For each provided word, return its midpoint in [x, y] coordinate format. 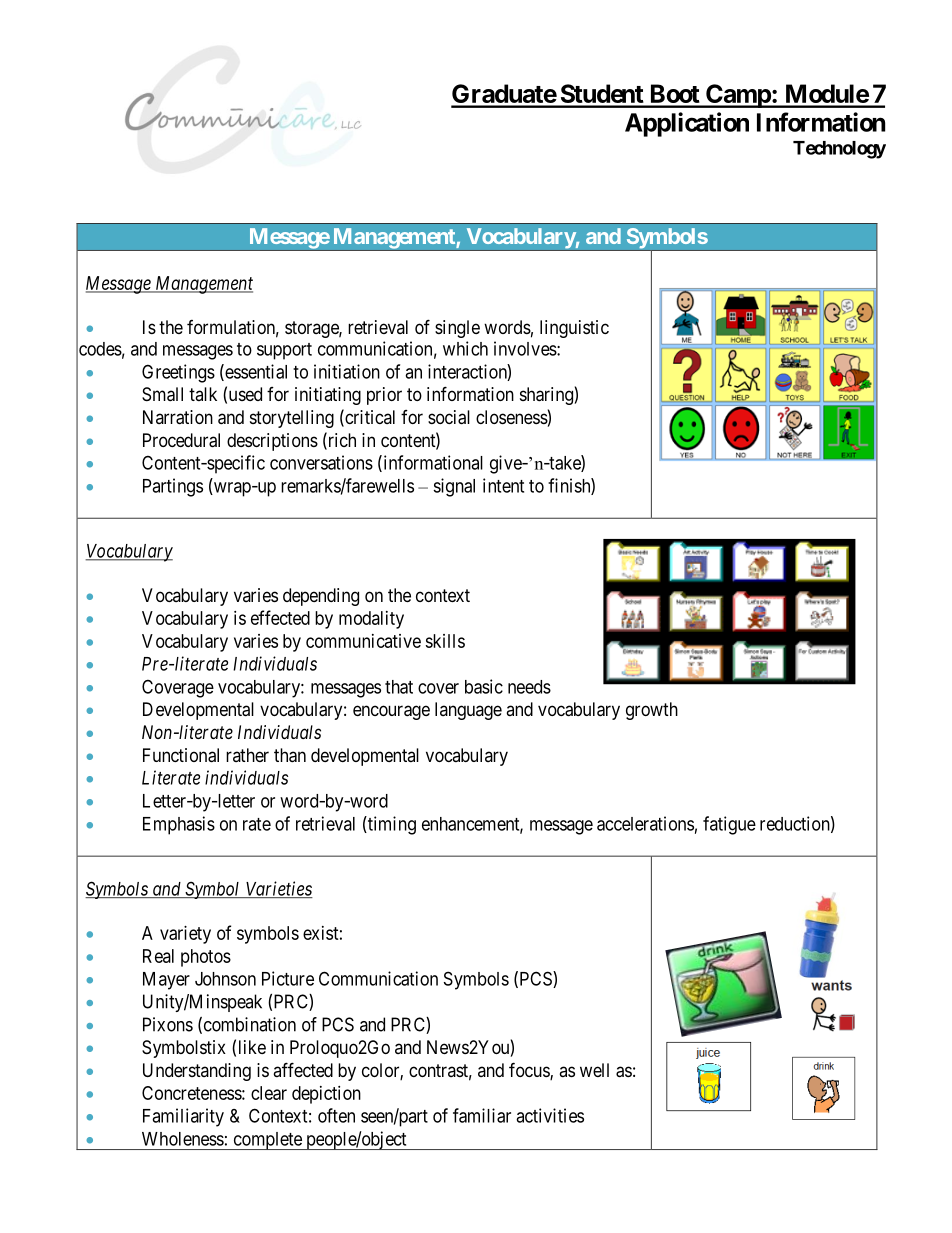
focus [530, 1071]
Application [687, 124]
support [284, 351]
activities [550, 1115]
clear [269, 1093]
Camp [738, 96]
